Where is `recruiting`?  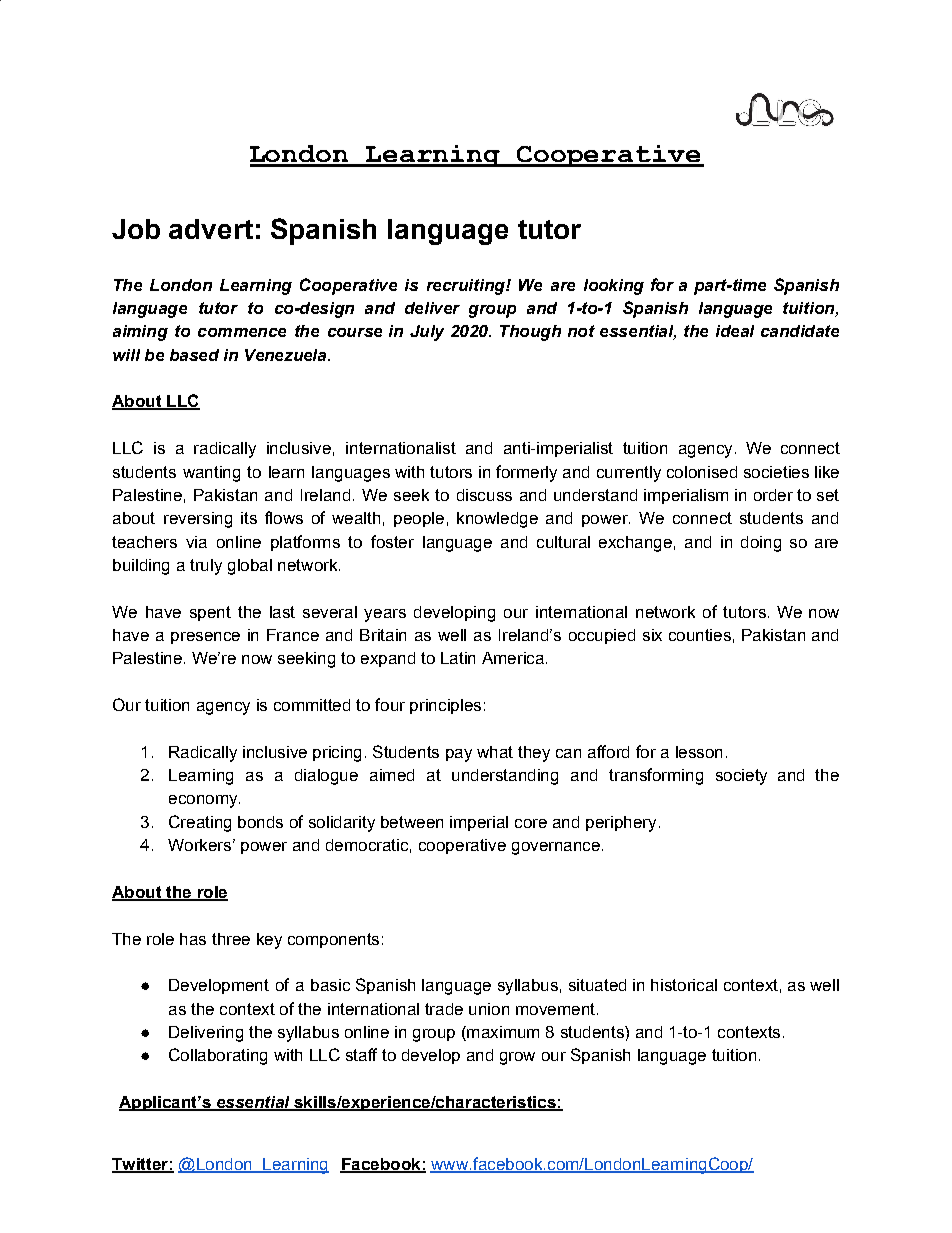
recruiting is located at coordinates (467, 287).
